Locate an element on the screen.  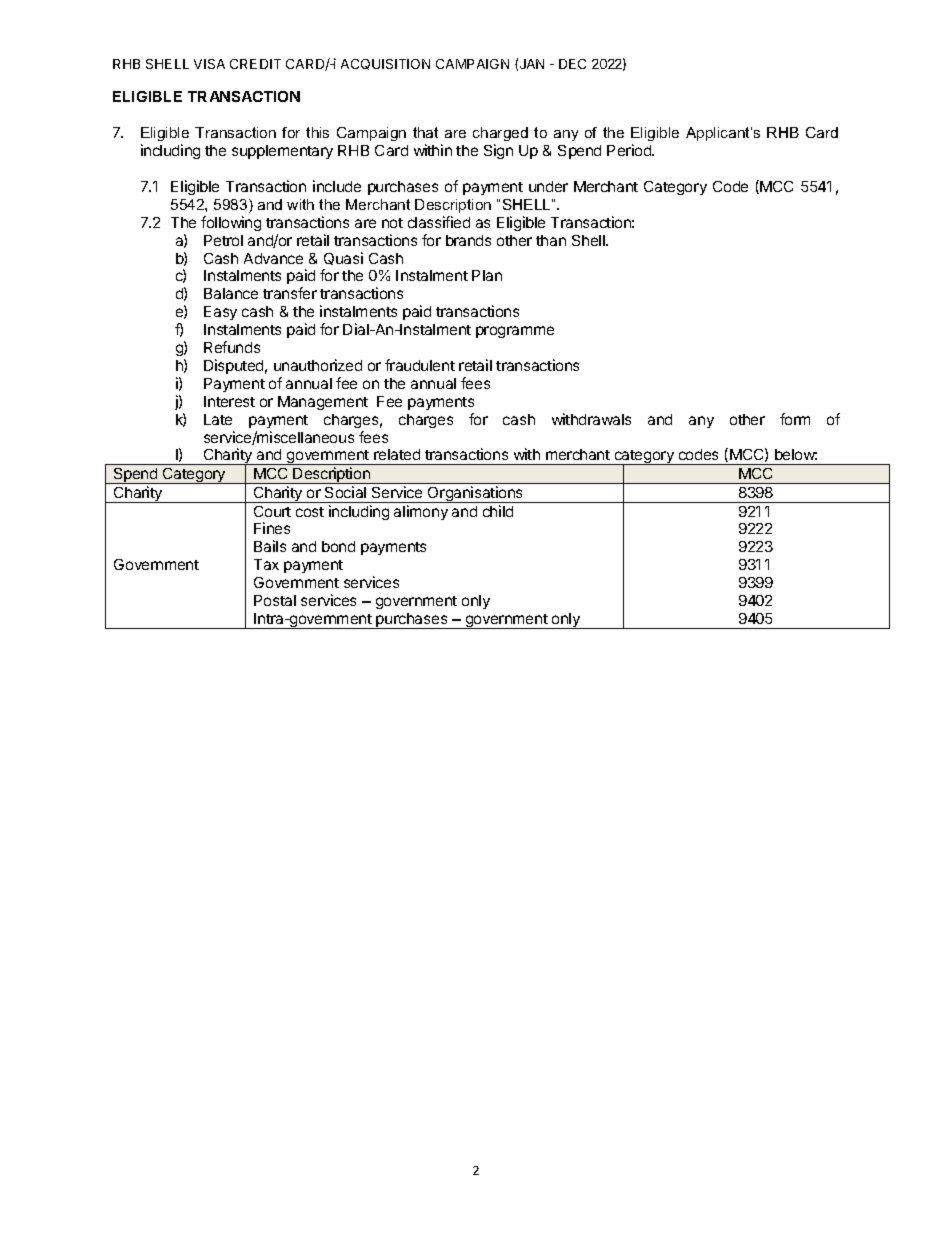
Period is located at coordinates (630, 150).
